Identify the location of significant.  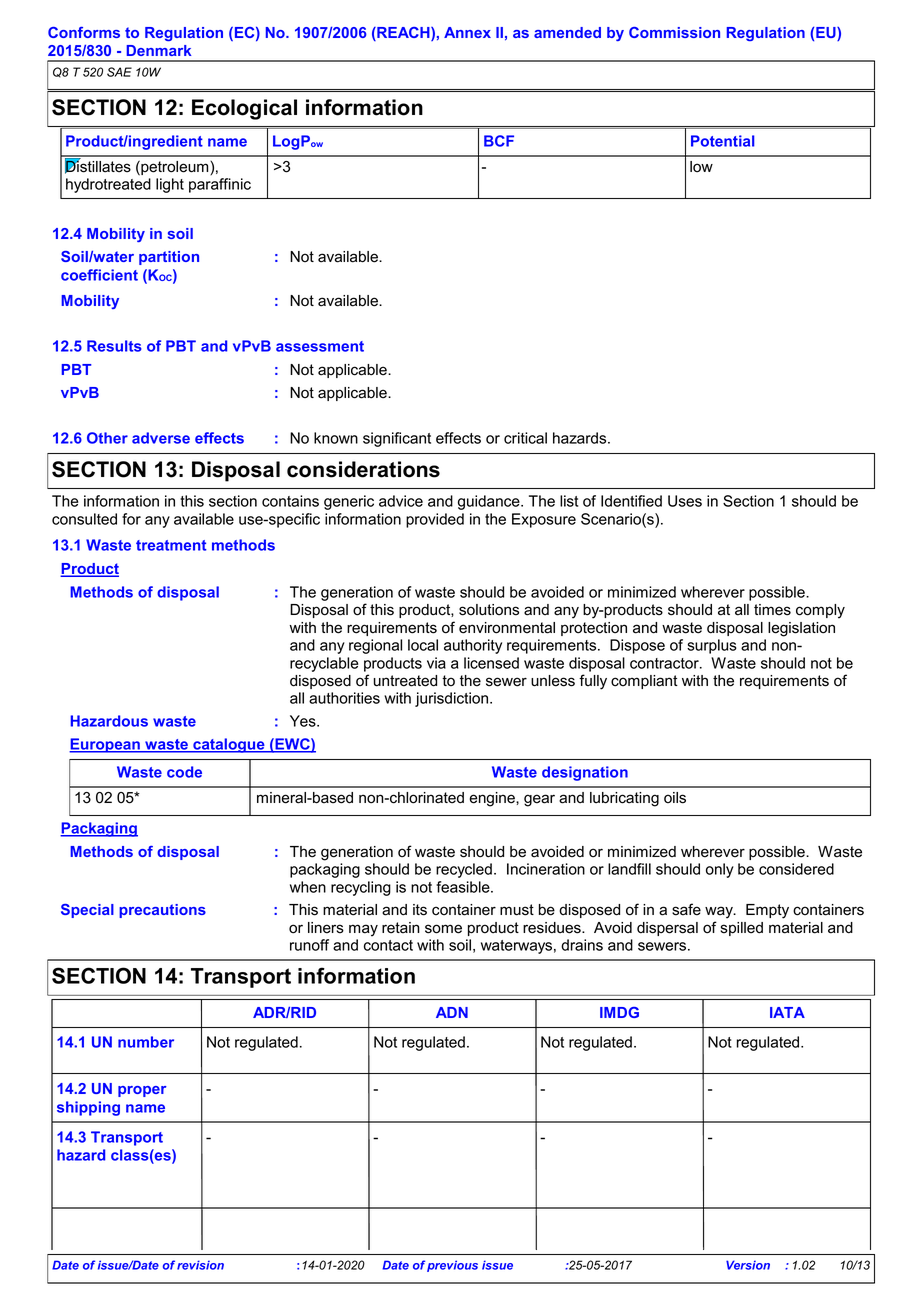
(397, 439).
